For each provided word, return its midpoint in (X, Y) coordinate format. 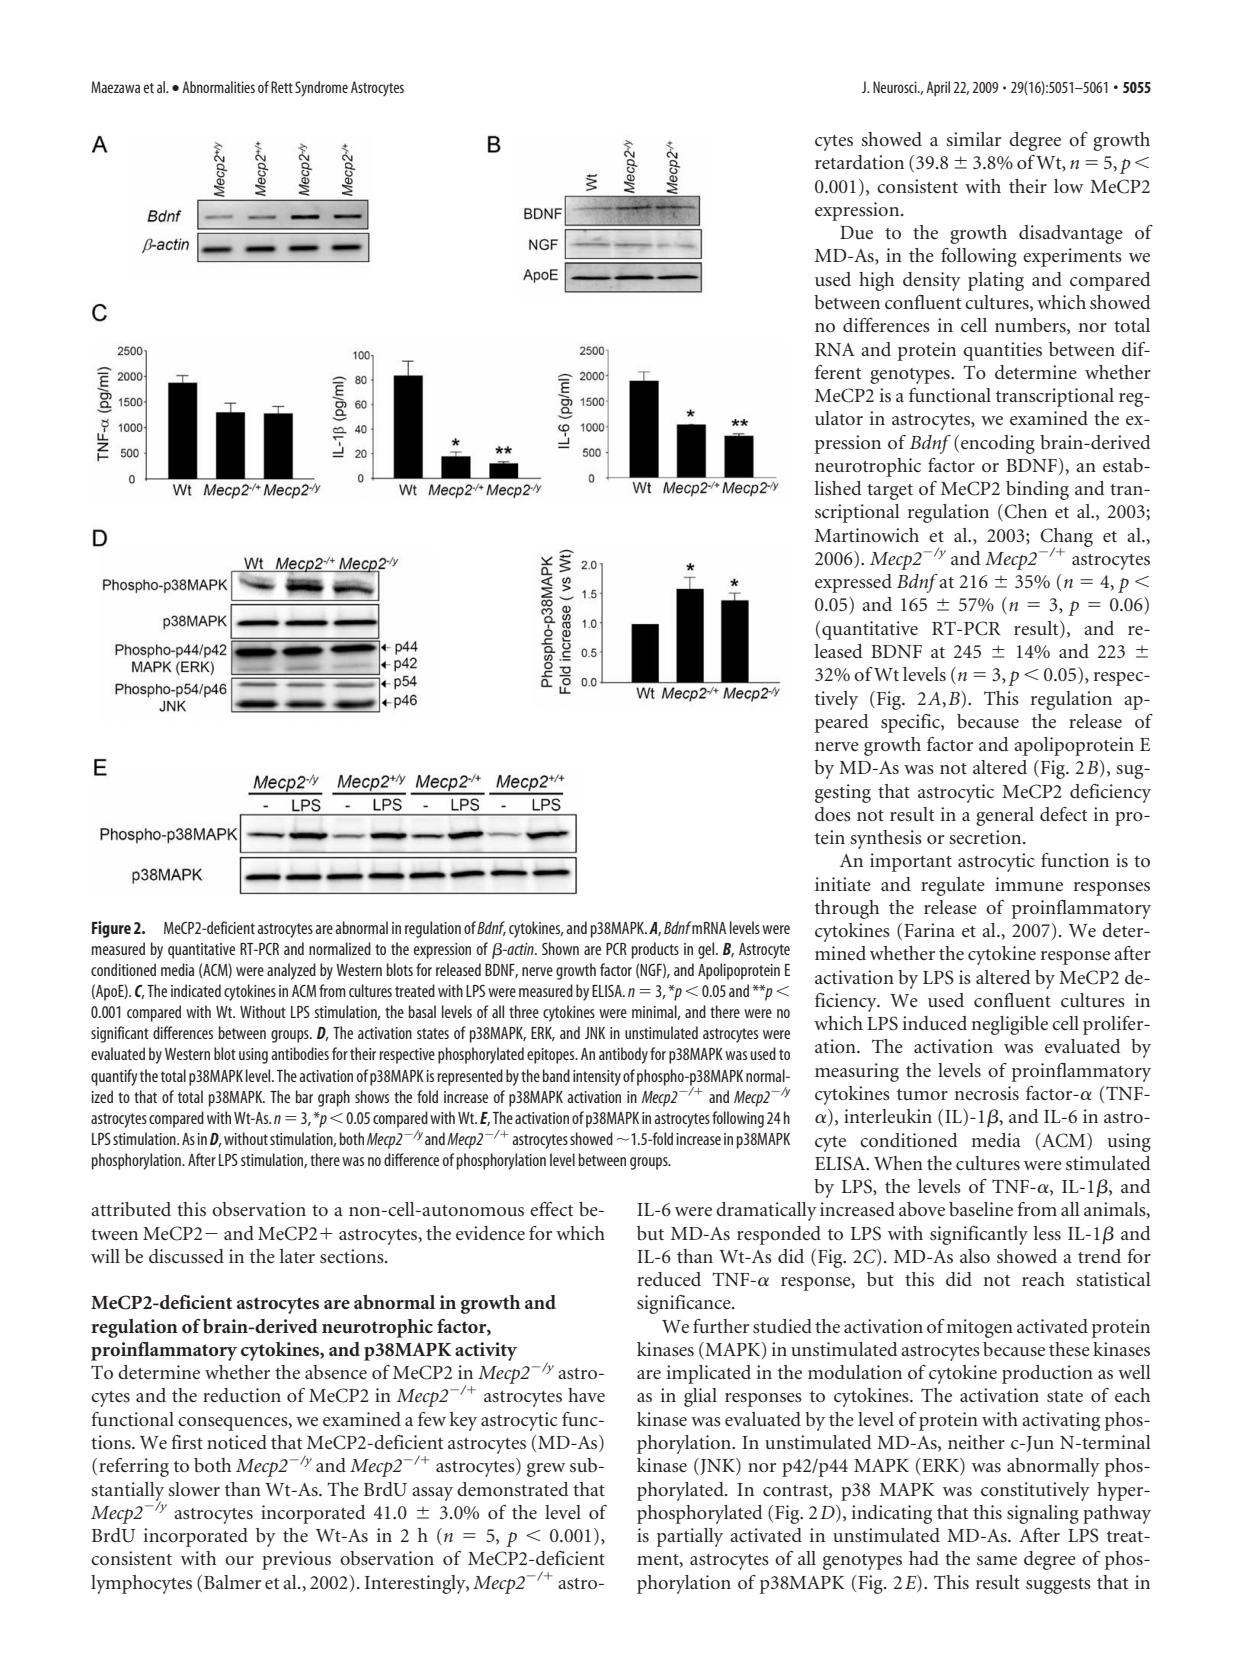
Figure (111, 929)
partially (690, 1537)
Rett (282, 87)
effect (551, 1209)
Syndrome (321, 89)
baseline (981, 1209)
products (655, 950)
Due (856, 232)
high (876, 281)
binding (1037, 490)
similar (973, 139)
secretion (986, 837)
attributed (131, 1209)
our (239, 1560)
